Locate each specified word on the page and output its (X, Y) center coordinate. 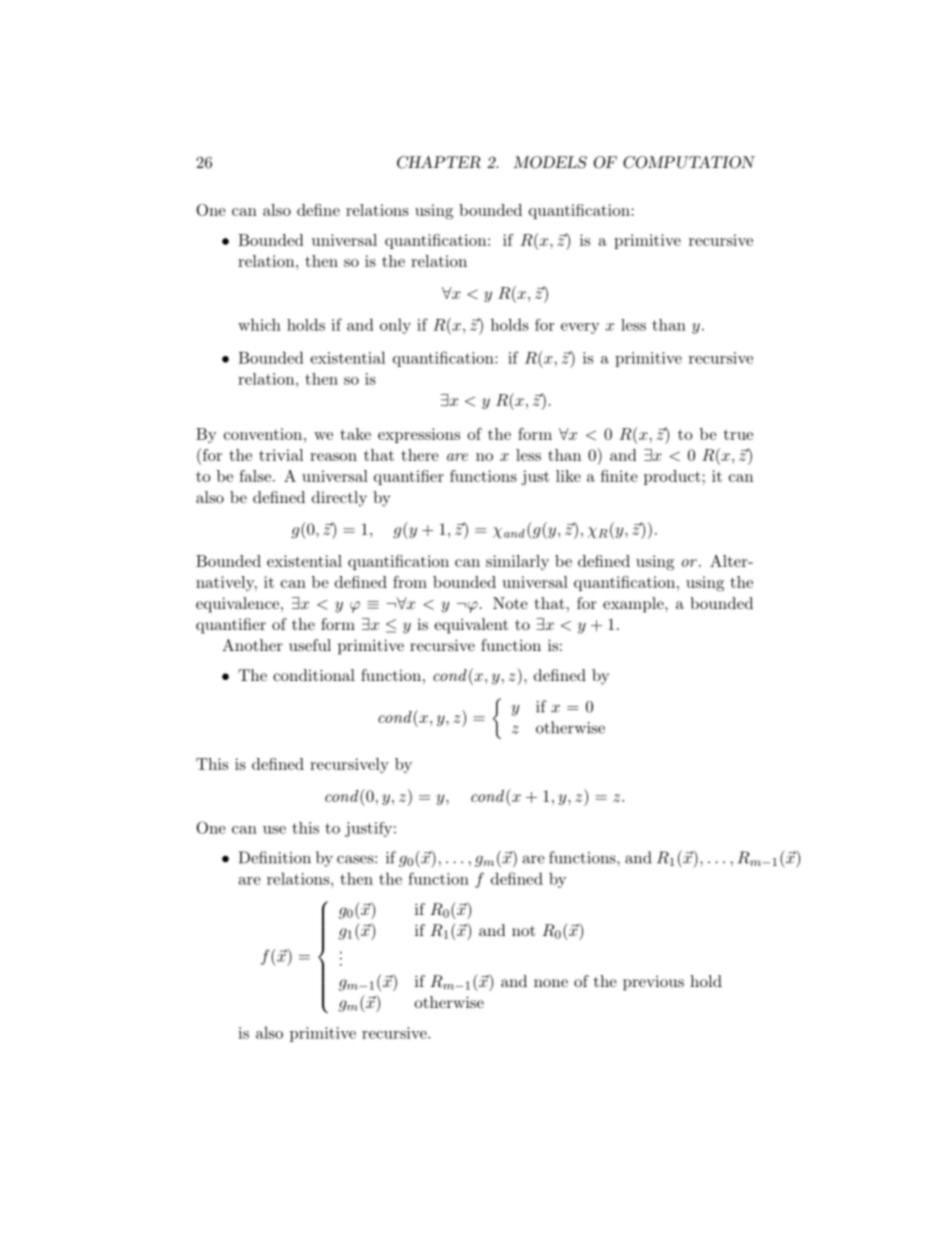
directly (339, 499)
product (672, 477)
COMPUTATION (689, 162)
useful (310, 645)
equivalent (471, 626)
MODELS (550, 162)
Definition (275, 857)
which (259, 324)
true (738, 434)
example (634, 605)
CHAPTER (439, 162)
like (568, 476)
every (580, 328)
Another (252, 645)
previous (653, 983)
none (551, 983)
